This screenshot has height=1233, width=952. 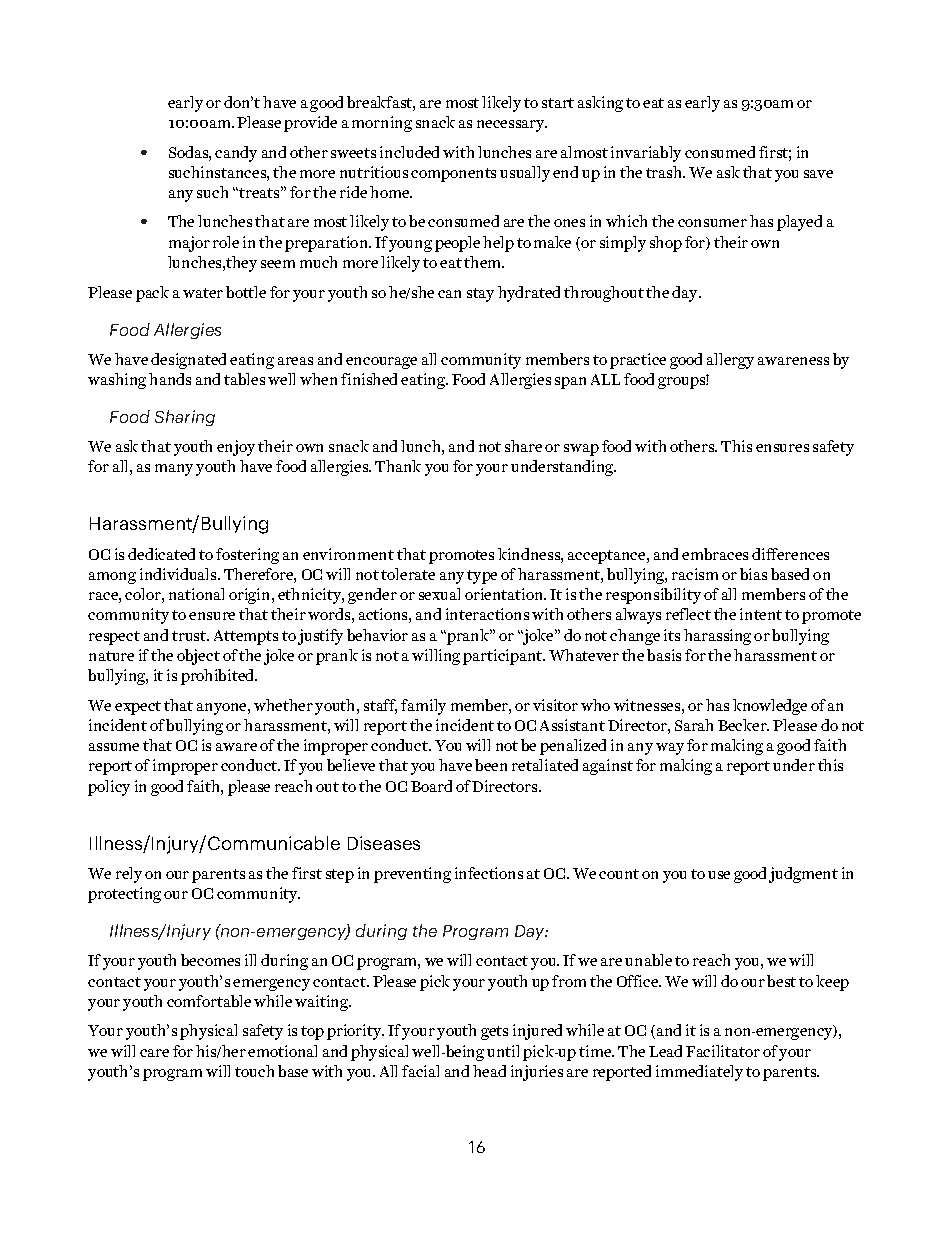 I want to click on provide, so click(x=310, y=124).
